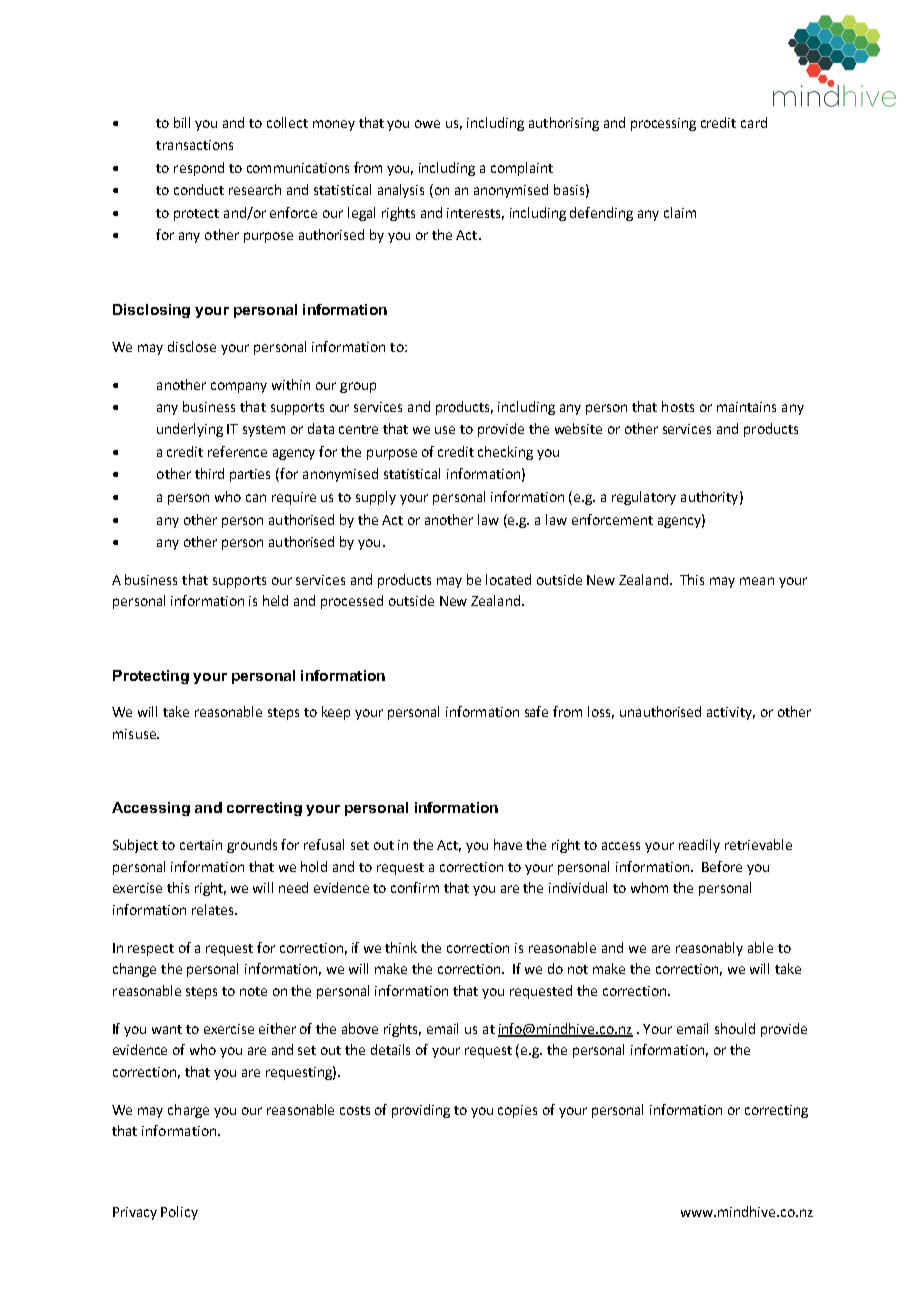  I want to click on owe, so click(427, 124).
